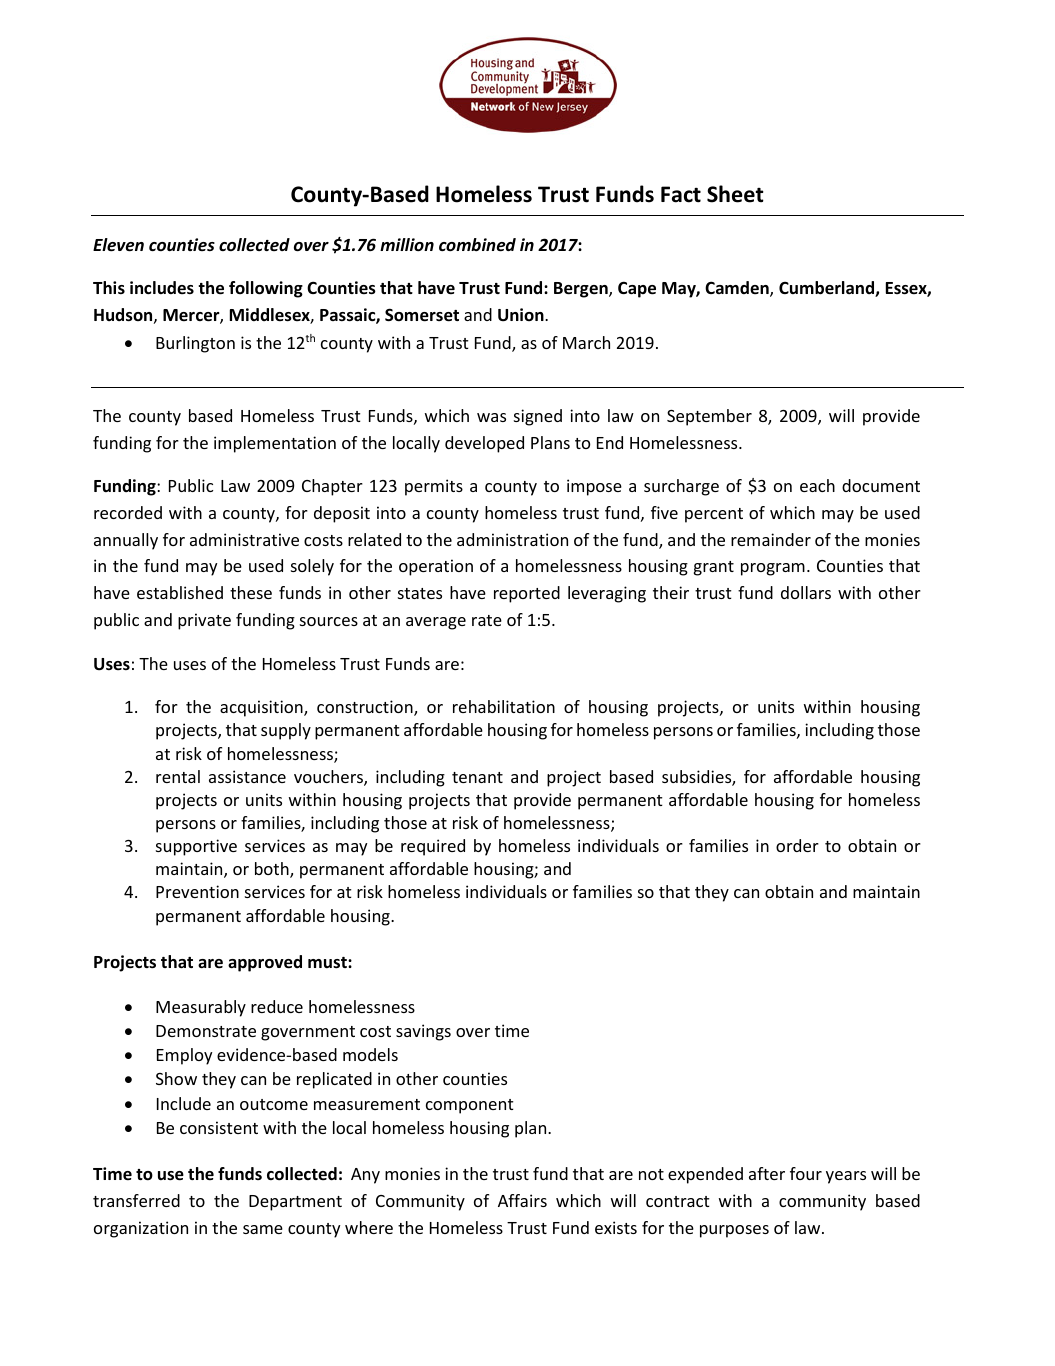 The height and width of the document is (1366, 1055). Describe the element at coordinates (735, 194) in the document. I see `Sheet` at that location.
